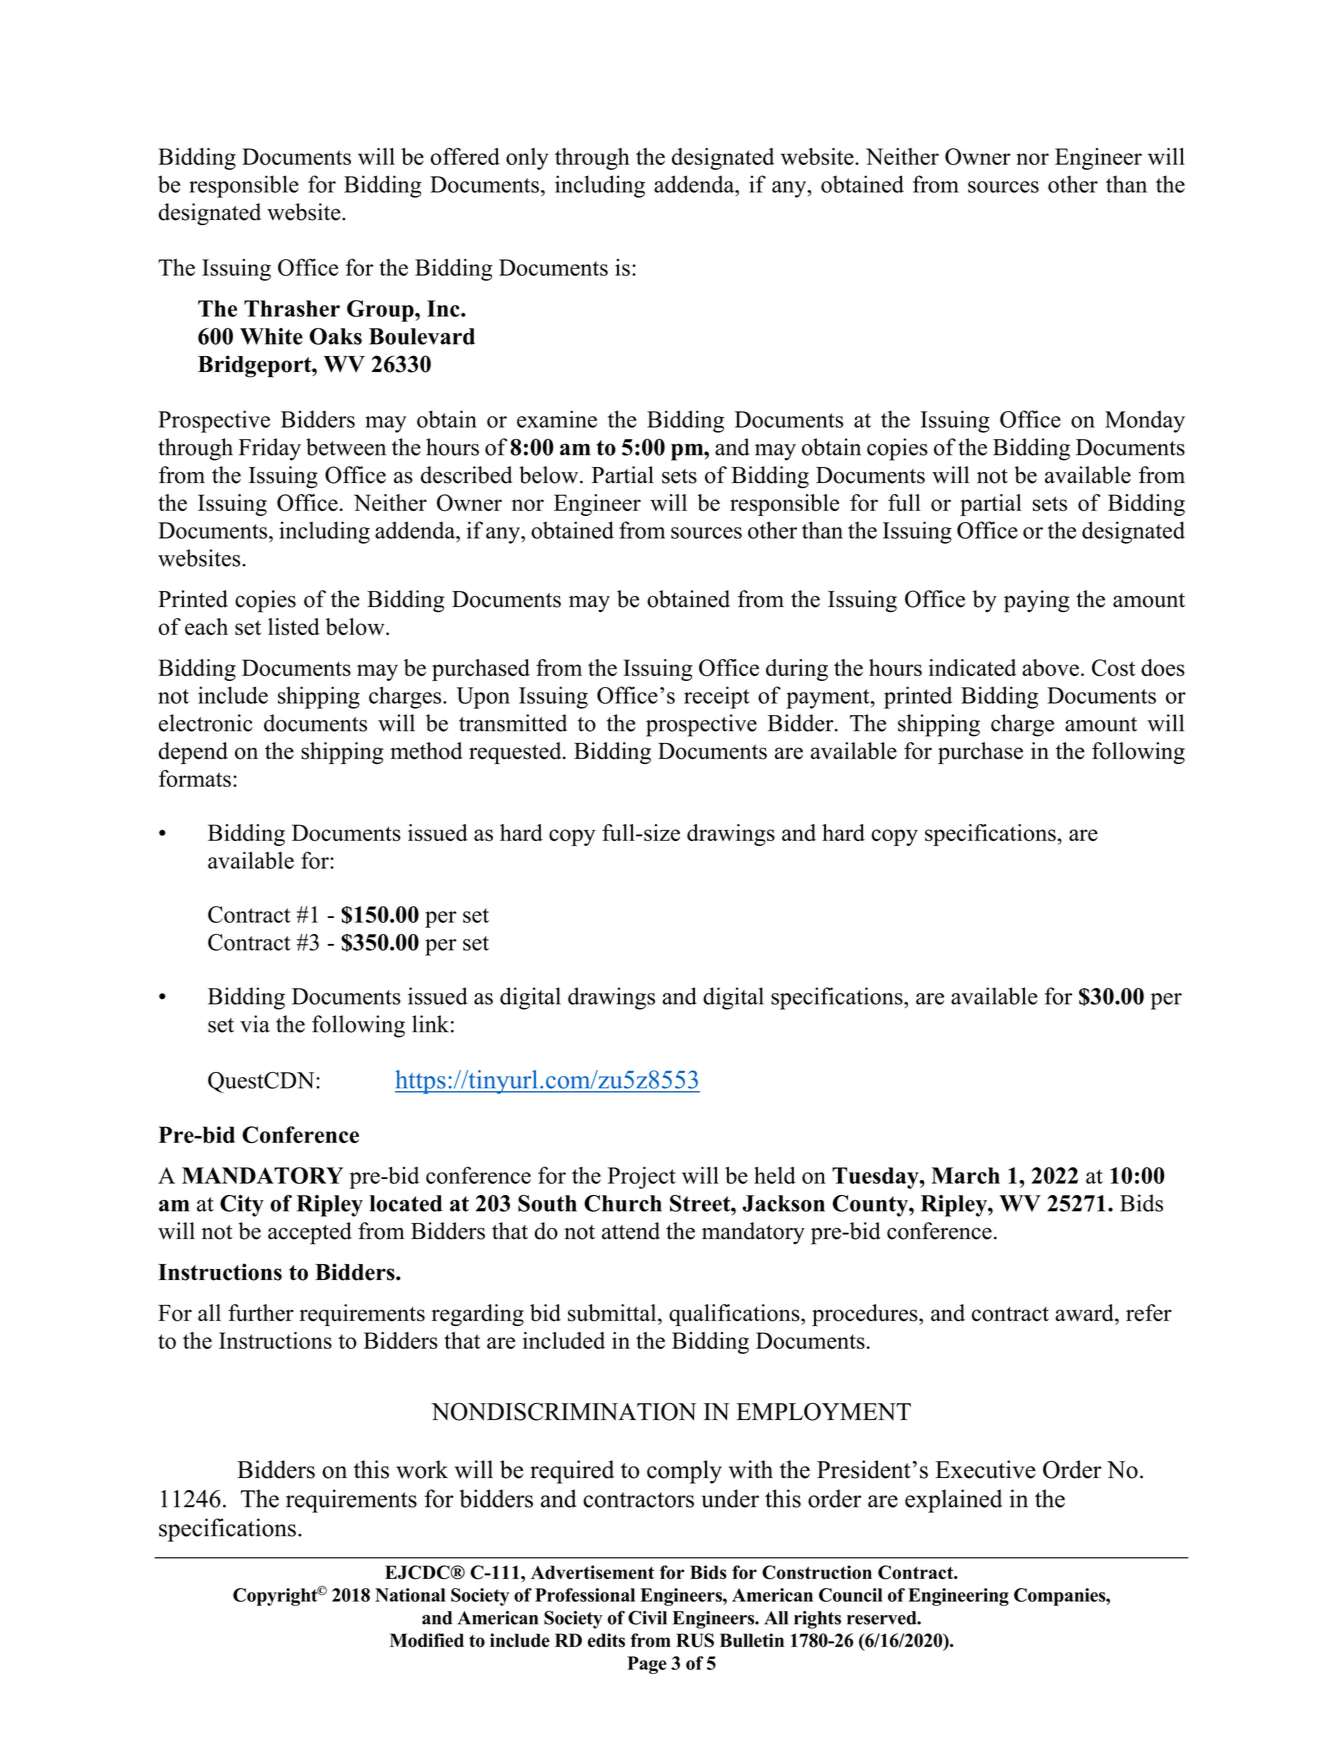 Image resolution: width=1343 pixels, height=1737 pixels. What do you see at coordinates (292, 308) in the screenshot?
I see `Thrasher` at bounding box center [292, 308].
